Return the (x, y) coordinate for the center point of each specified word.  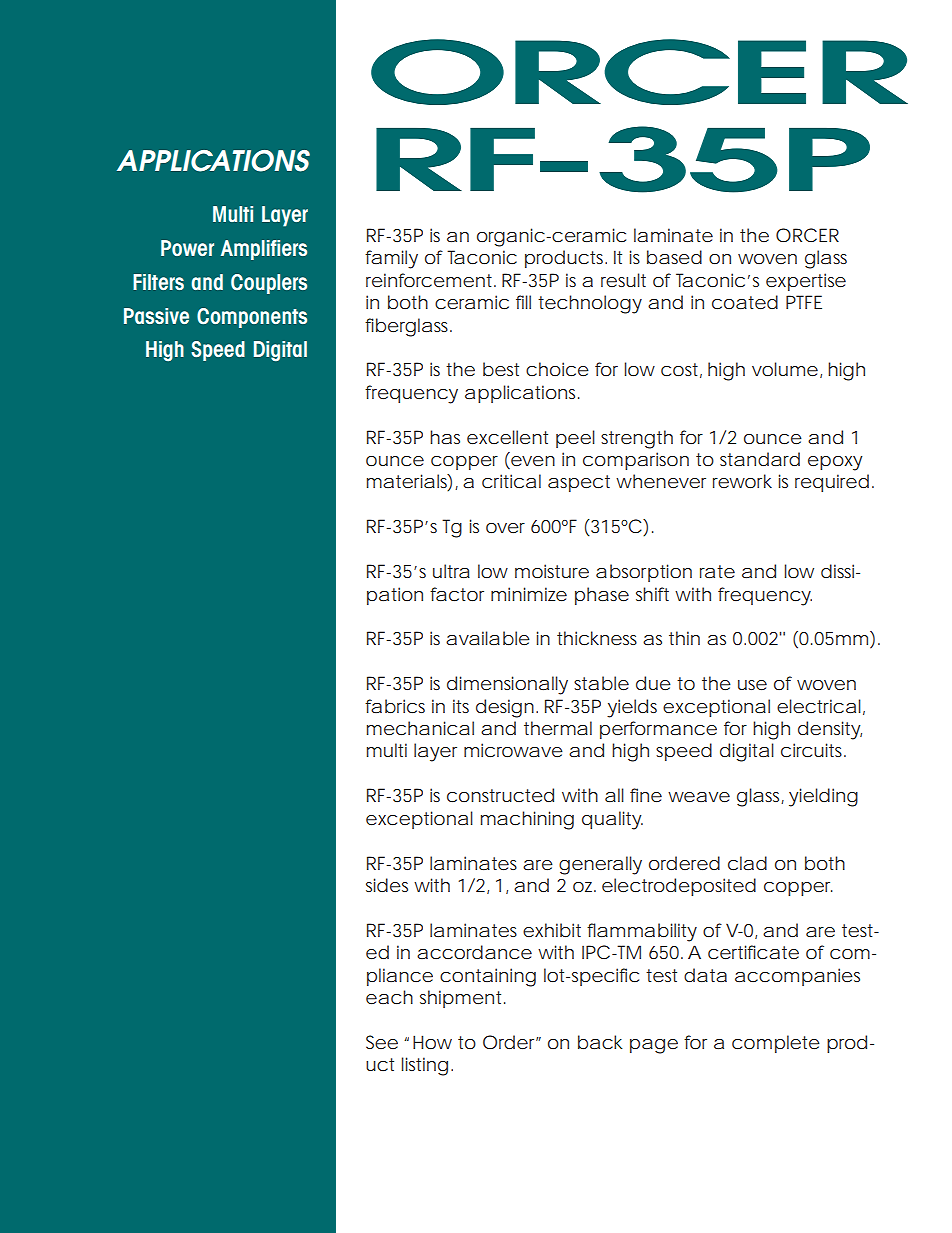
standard (760, 459)
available (488, 638)
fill (523, 302)
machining (527, 820)
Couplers (269, 284)
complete (776, 1044)
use (752, 685)
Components (252, 318)
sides (387, 885)
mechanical (420, 728)
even (532, 462)
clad (747, 863)
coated (745, 302)
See (382, 1042)
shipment (462, 999)
